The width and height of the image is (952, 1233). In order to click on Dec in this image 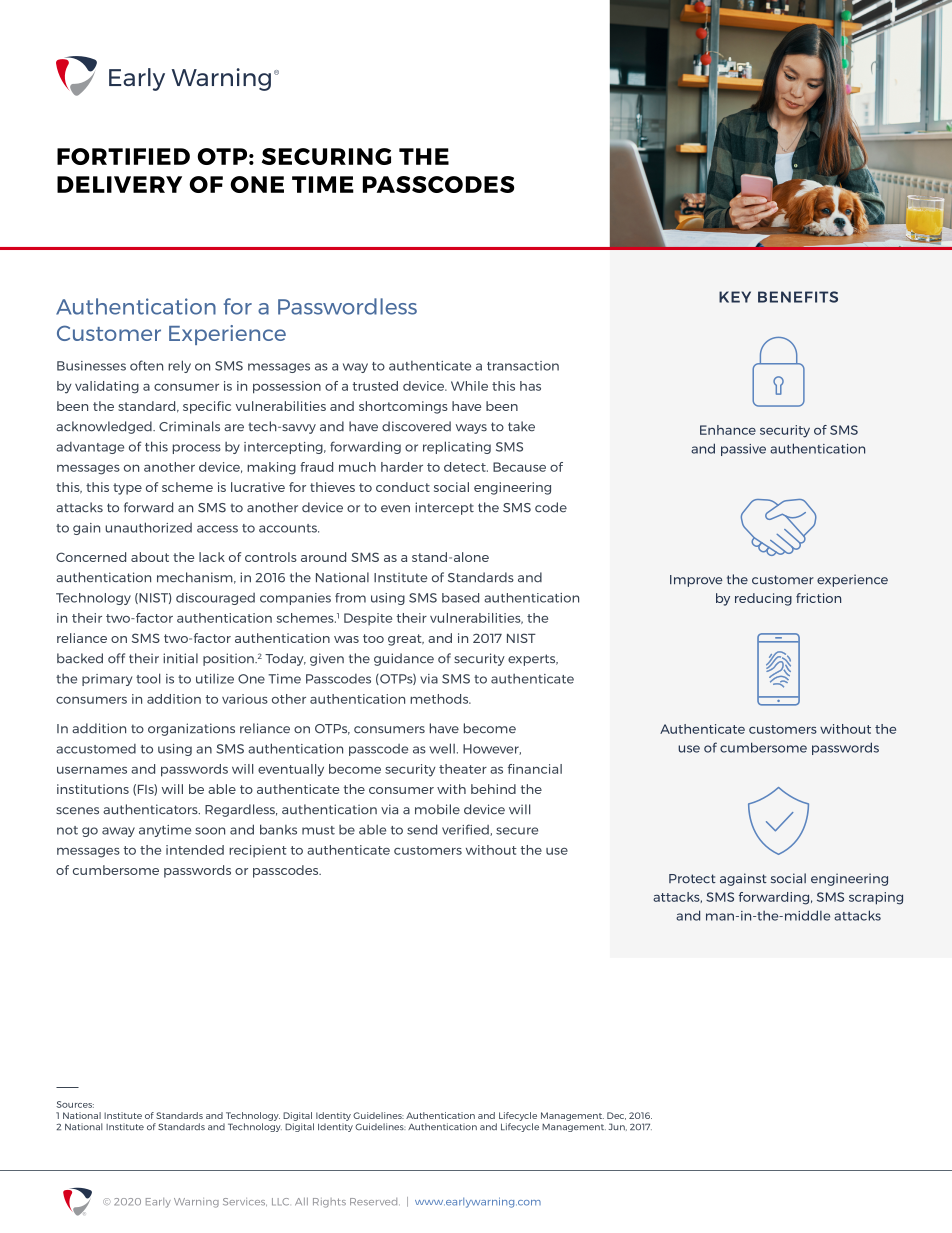, I will do `click(616, 1116)`.
